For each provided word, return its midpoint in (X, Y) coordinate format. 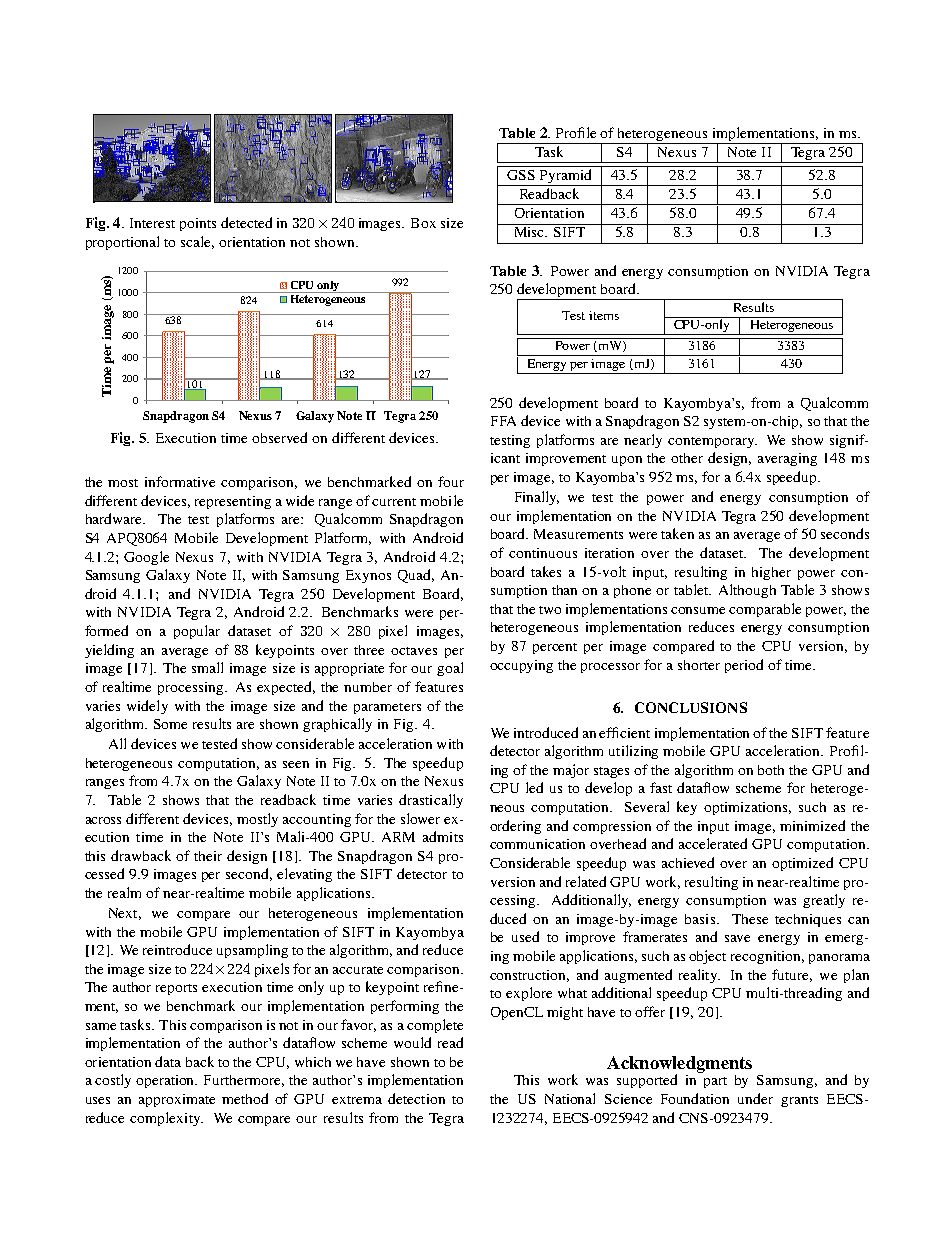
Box (423, 223)
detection (416, 1098)
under (755, 1098)
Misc (529, 230)
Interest (152, 223)
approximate (177, 1100)
